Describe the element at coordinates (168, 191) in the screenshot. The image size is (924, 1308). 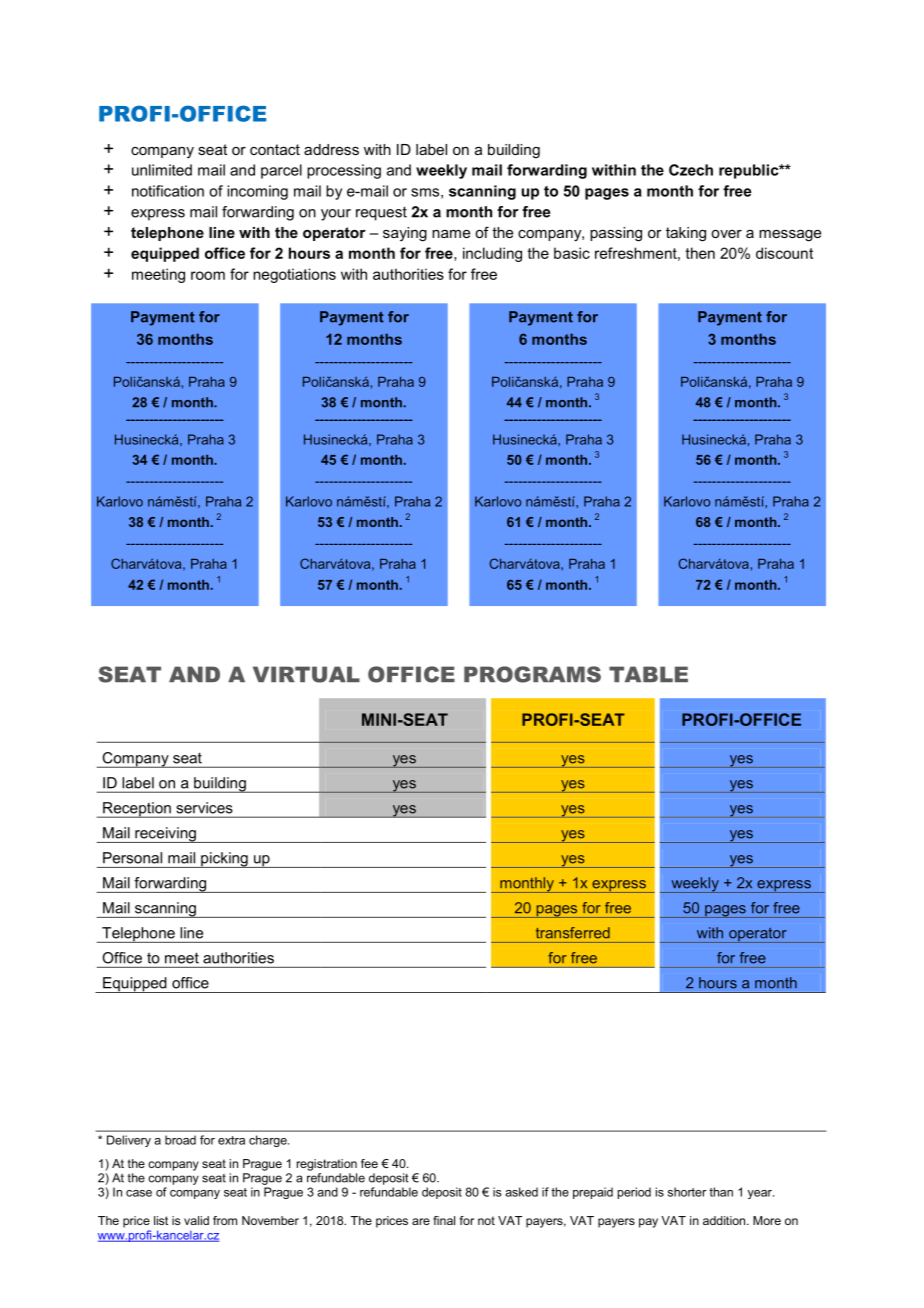
I see `notification` at that location.
